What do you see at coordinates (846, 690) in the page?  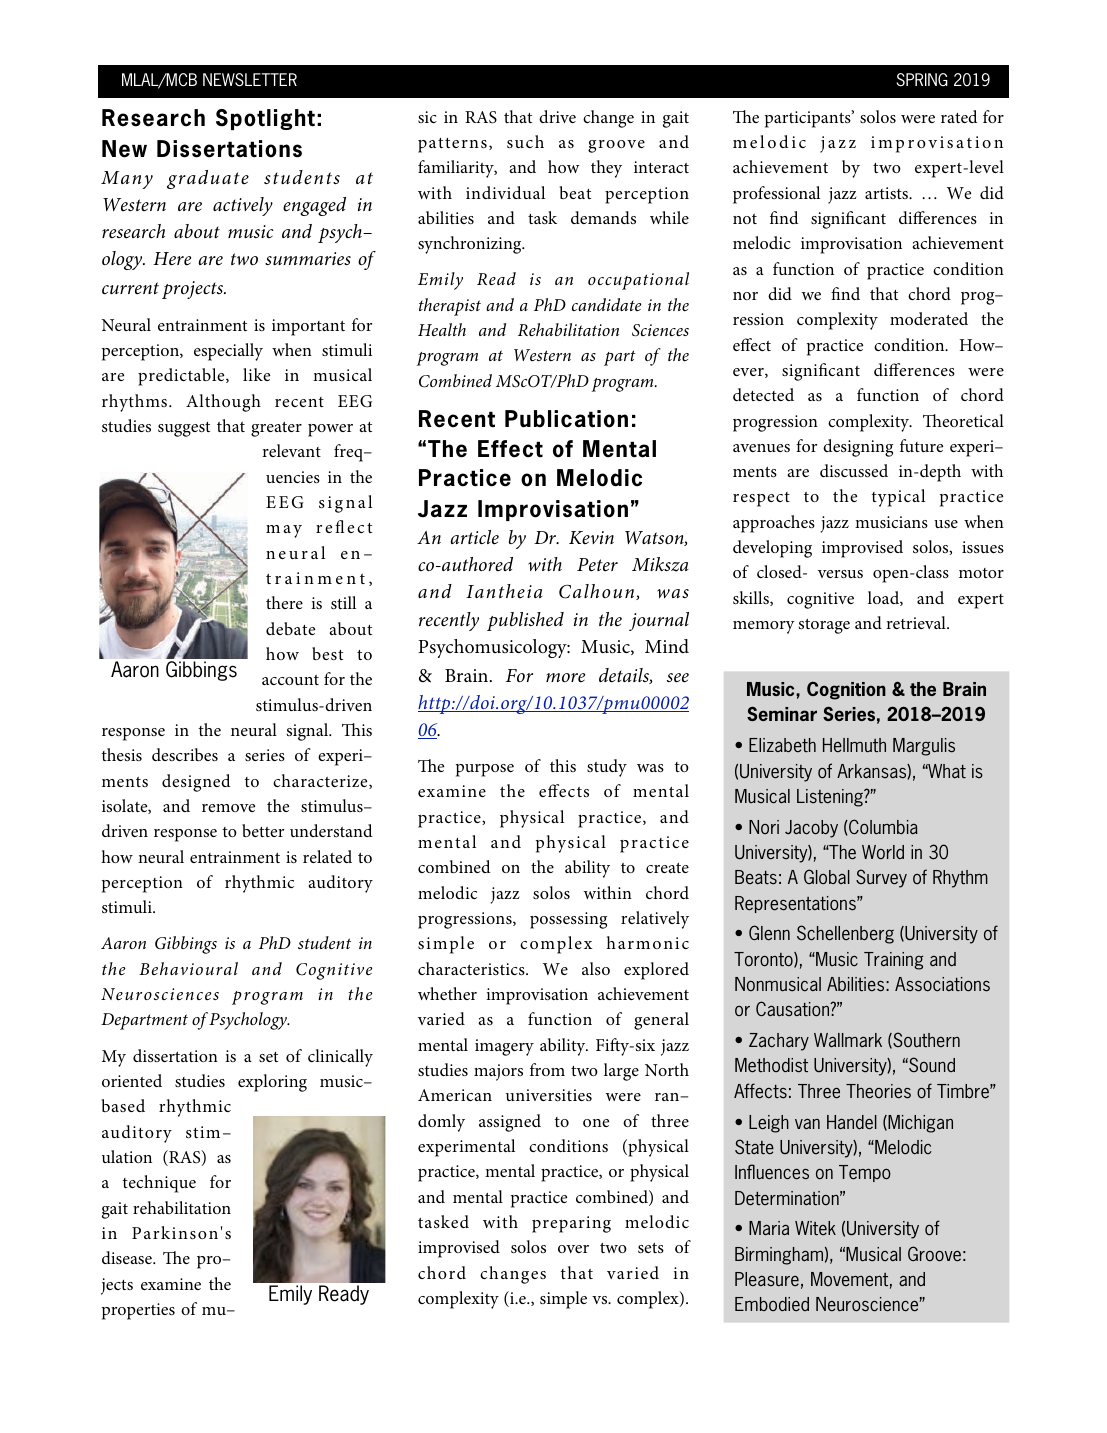 I see `Cognition` at bounding box center [846, 690].
